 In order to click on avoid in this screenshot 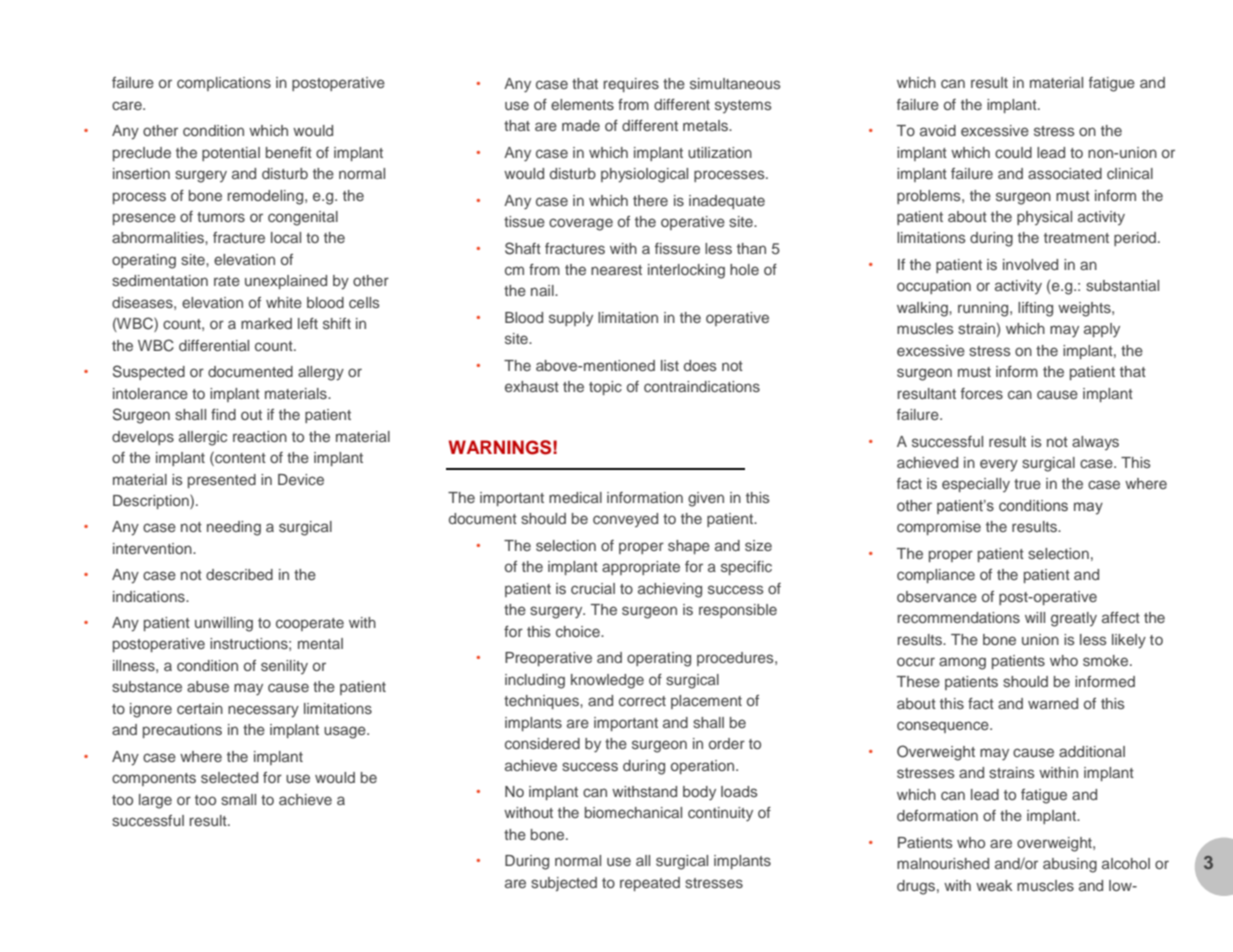, I will do `click(938, 130)`.
